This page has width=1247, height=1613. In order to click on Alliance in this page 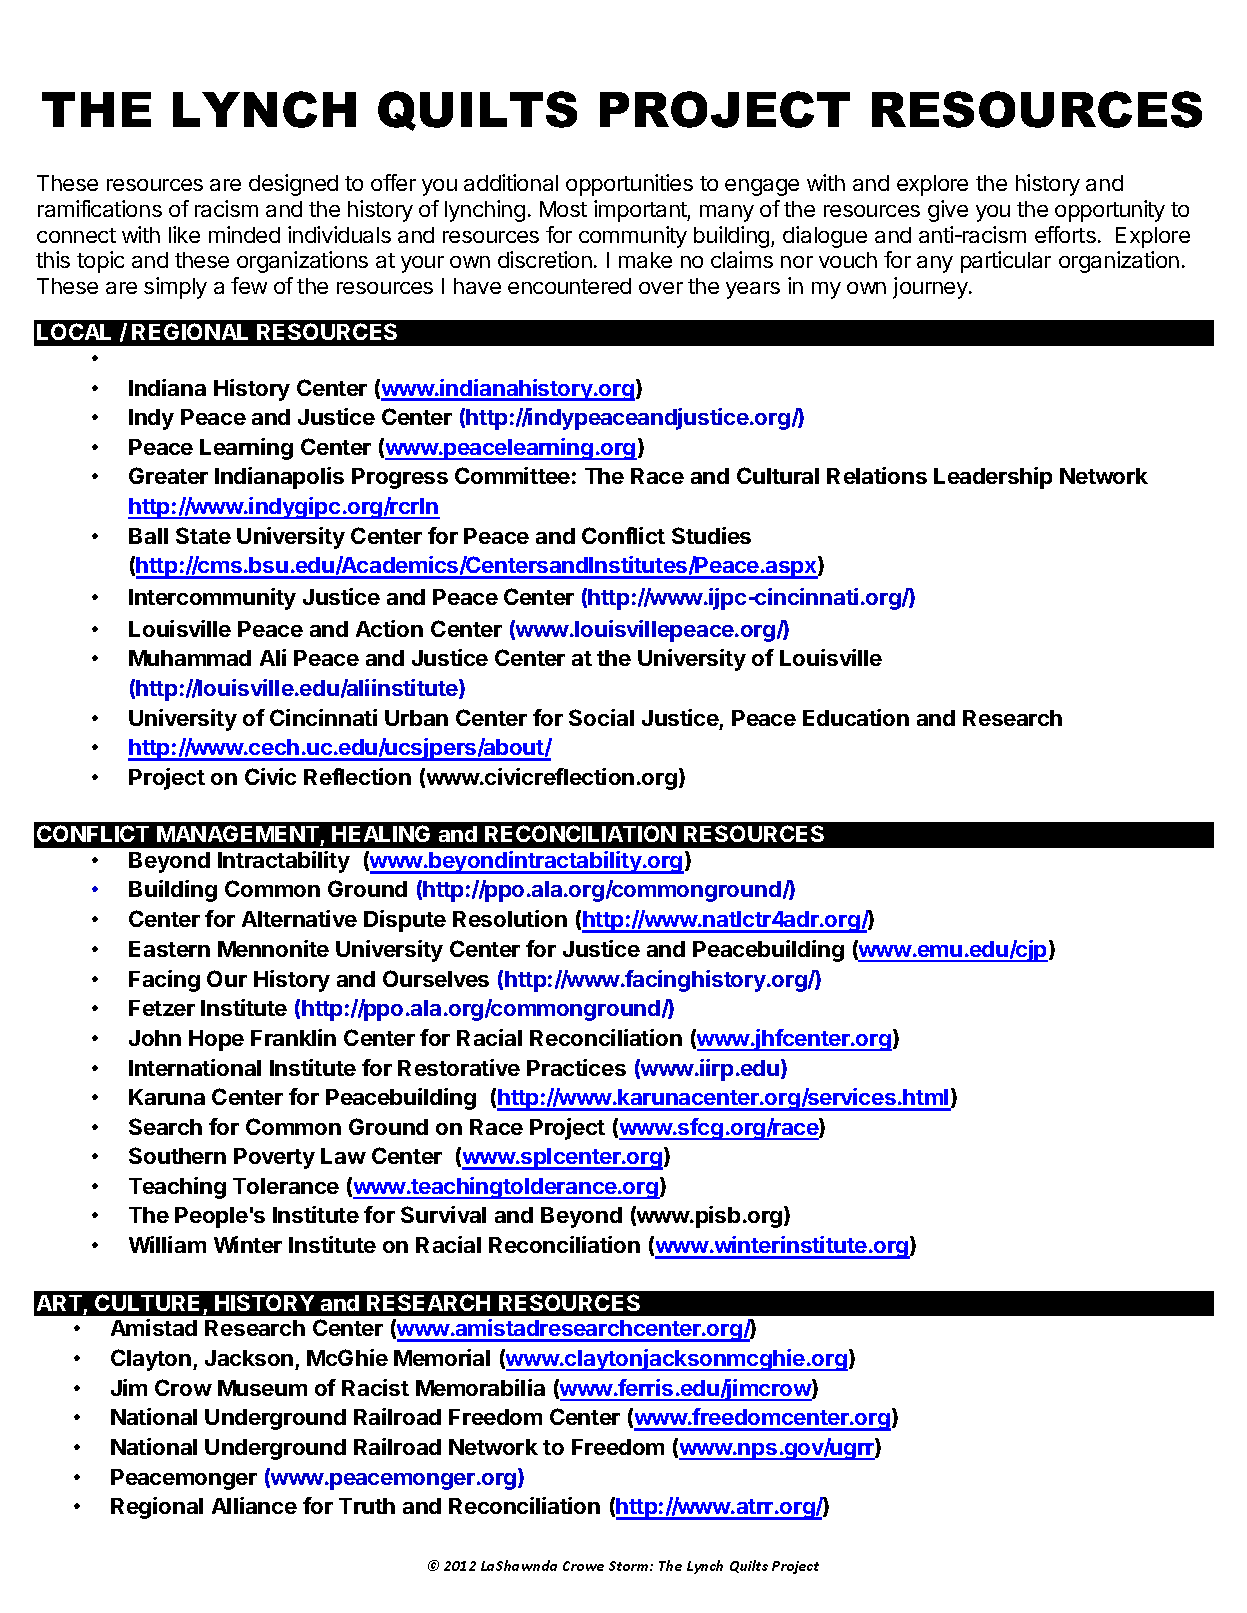, I will do `click(254, 1505)`.
